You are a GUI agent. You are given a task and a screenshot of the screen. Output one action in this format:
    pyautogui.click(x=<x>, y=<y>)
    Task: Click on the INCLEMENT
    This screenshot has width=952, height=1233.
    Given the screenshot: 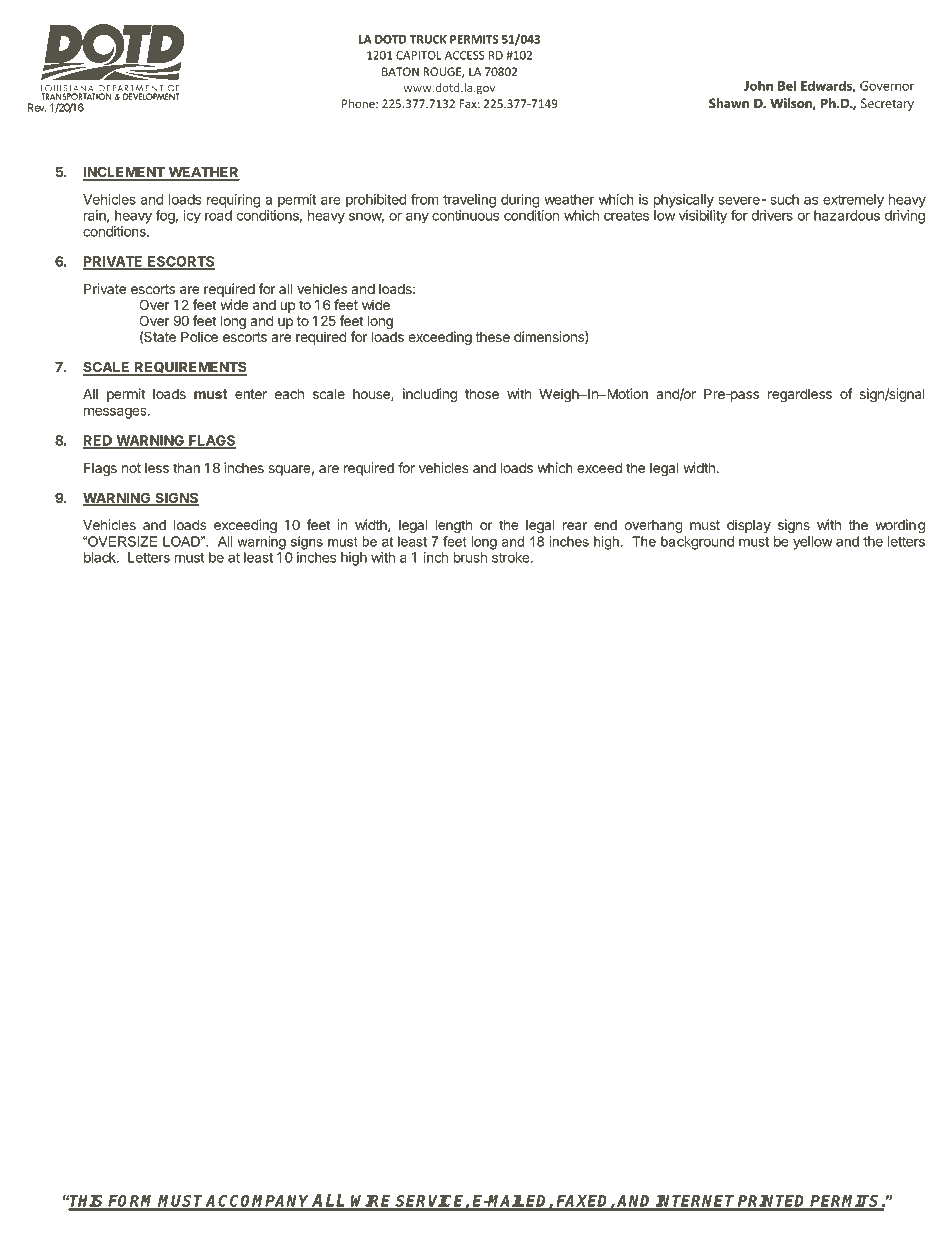 What is the action you would take?
    pyautogui.click(x=125, y=173)
